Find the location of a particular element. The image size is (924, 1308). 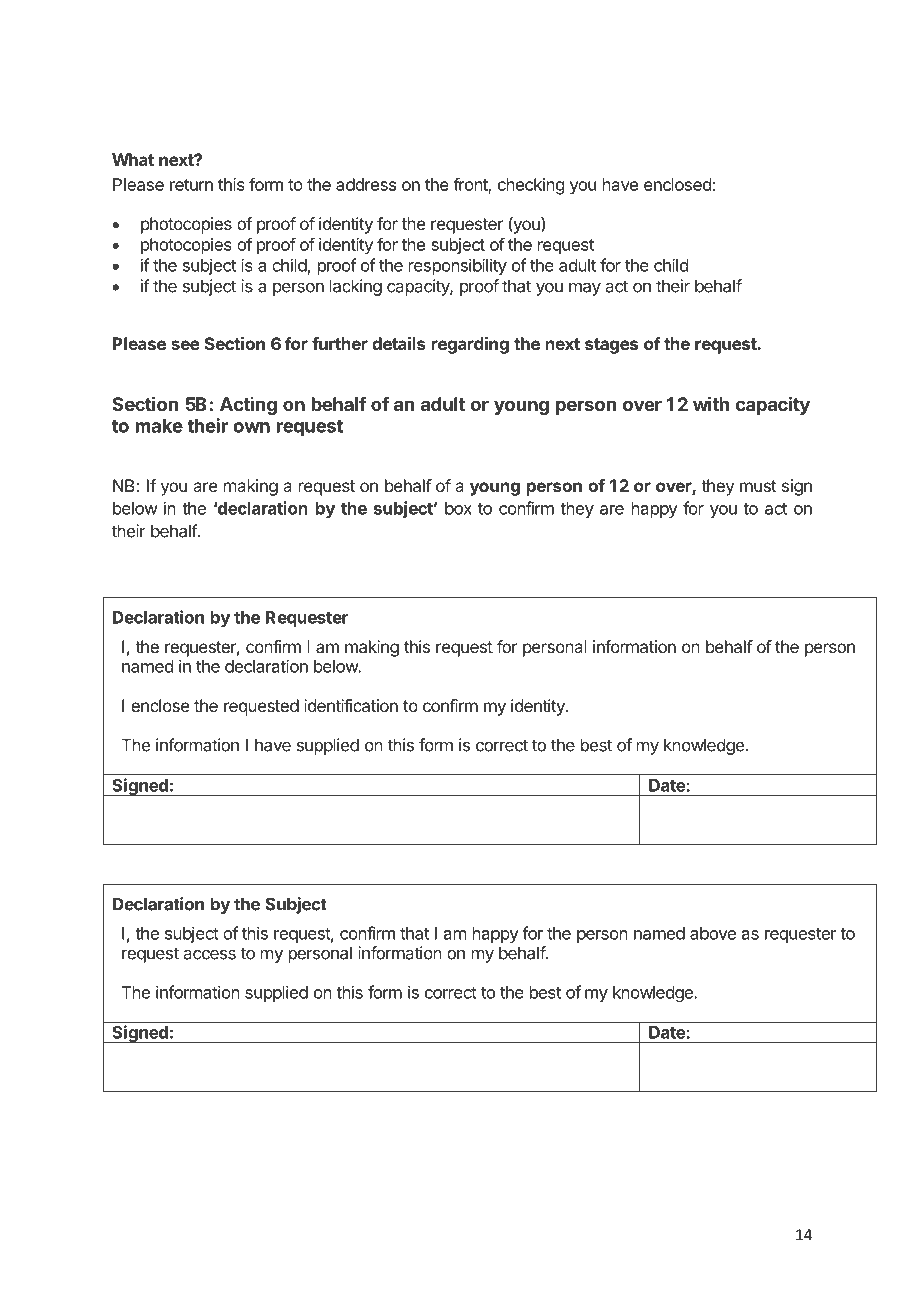

identification is located at coordinates (351, 705).
